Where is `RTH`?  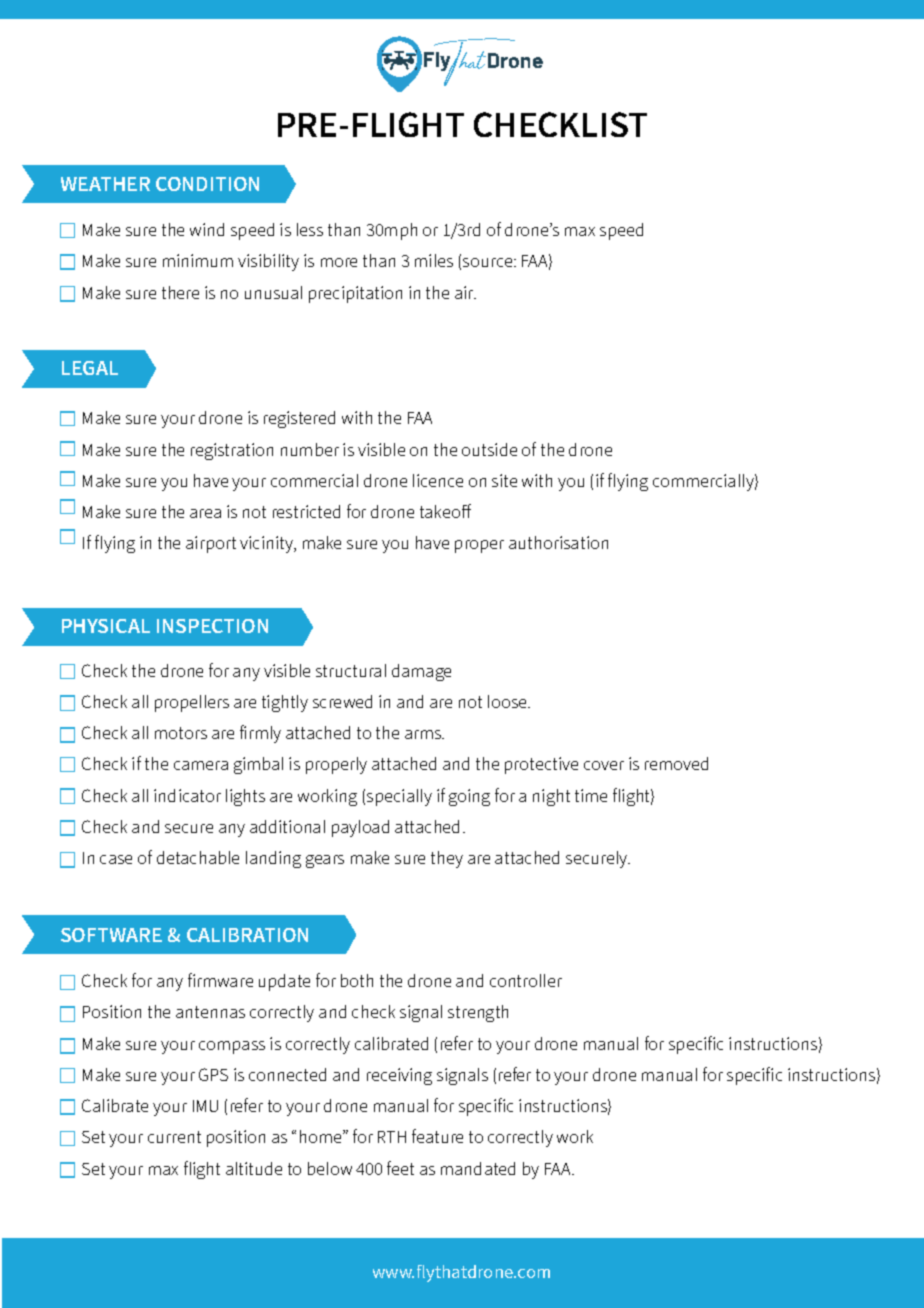 RTH is located at coordinates (392, 1137).
